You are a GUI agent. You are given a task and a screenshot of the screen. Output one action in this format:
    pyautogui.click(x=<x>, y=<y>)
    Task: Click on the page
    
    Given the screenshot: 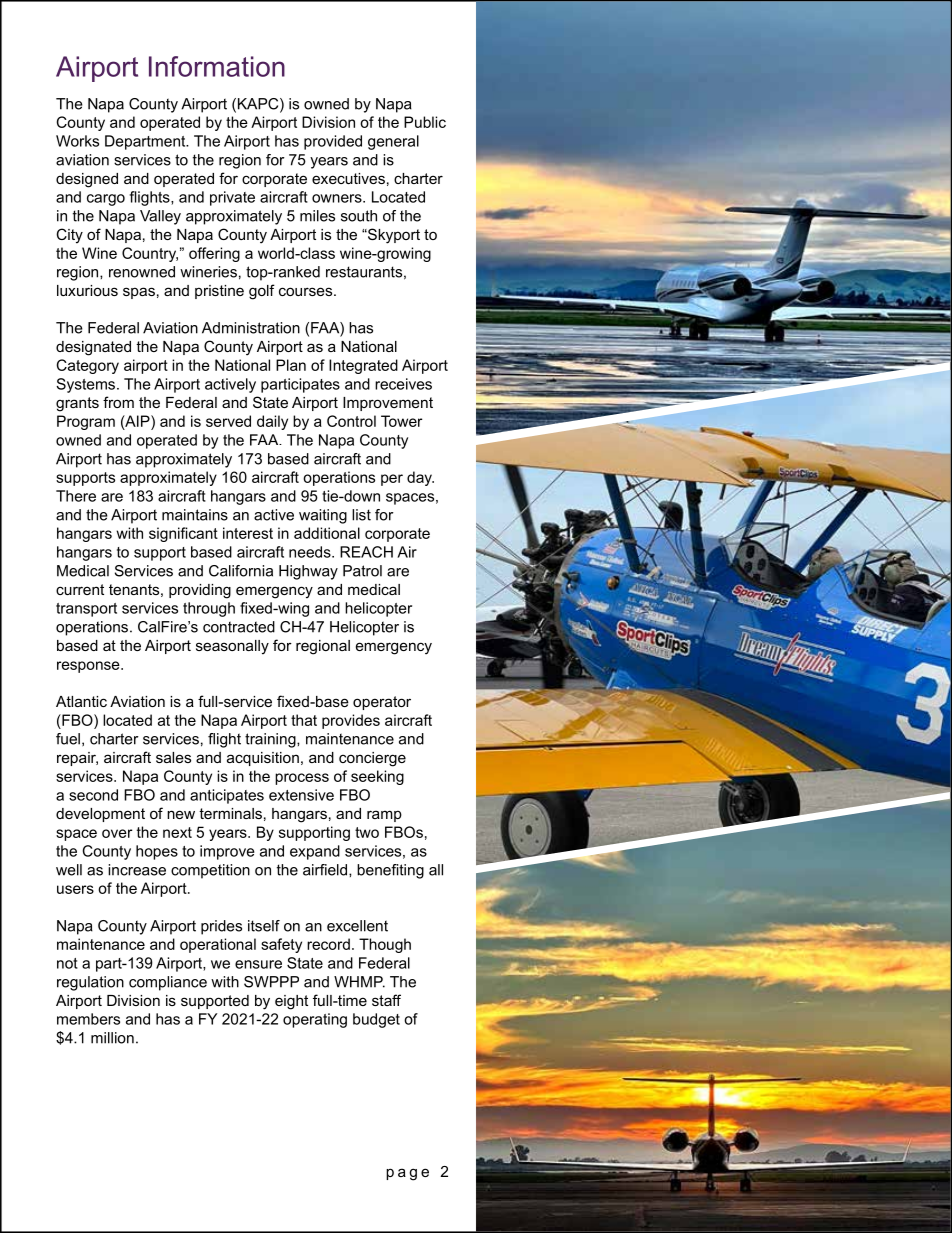 What is the action you would take?
    pyautogui.click(x=407, y=1174)
